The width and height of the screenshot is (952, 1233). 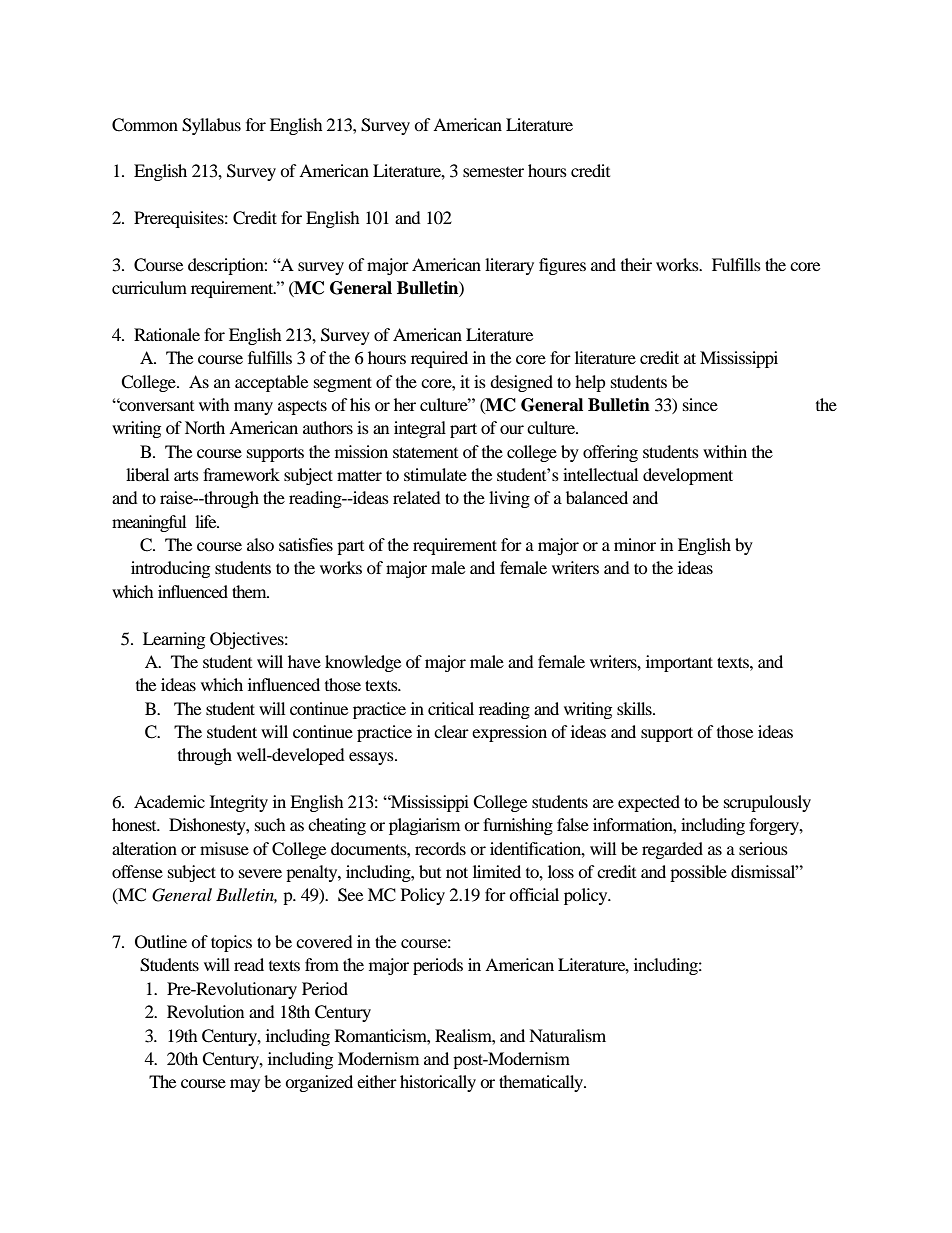 I want to click on Syllabus, so click(x=211, y=126).
